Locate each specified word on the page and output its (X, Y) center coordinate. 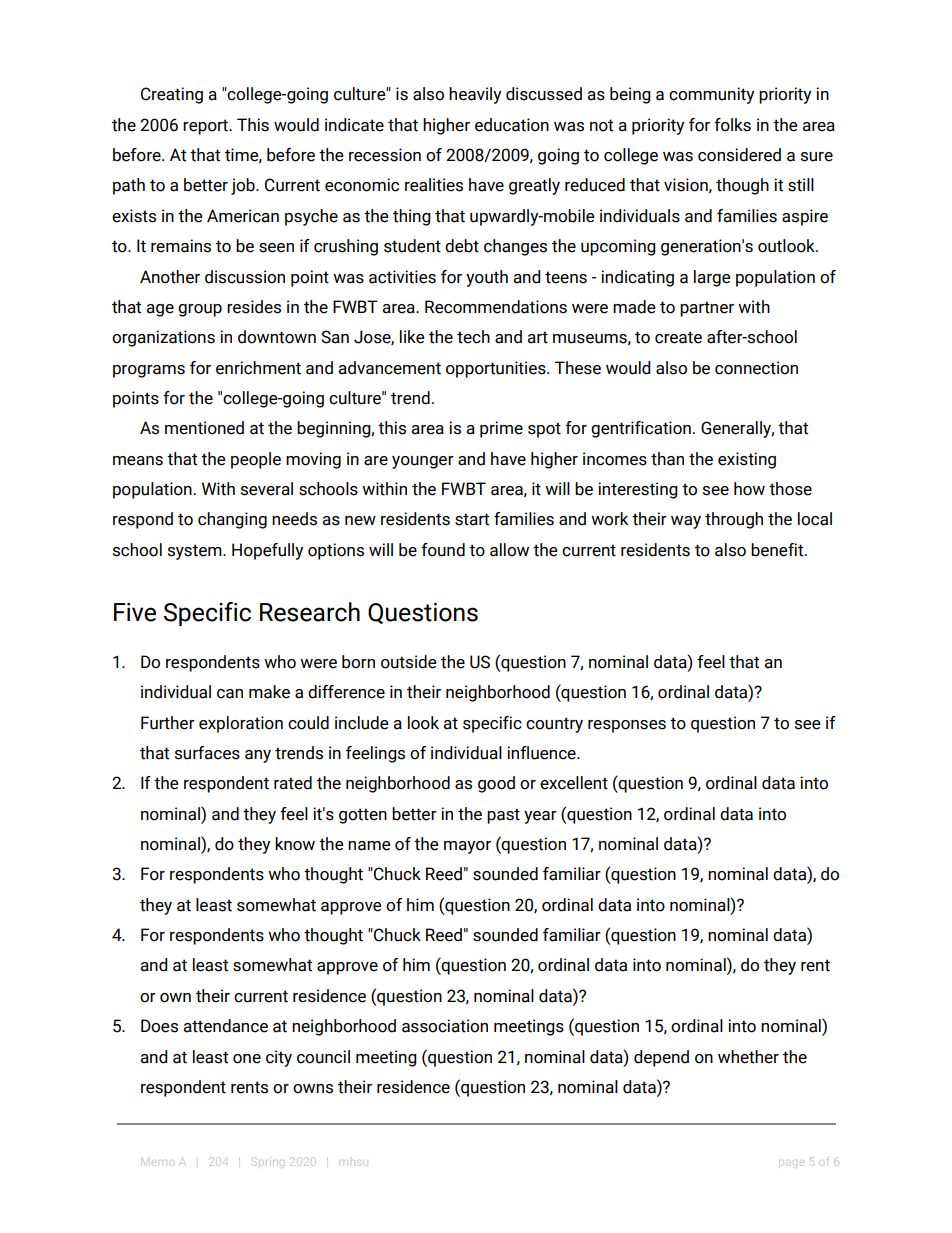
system (196, 552)
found (443, 550)
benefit (778, 550)
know (295, 844)
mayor (467, 847)
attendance (226, 1026)
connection (756, 368)
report (206, 127)
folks (732, 125)
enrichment (258, 368)
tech (473, 337)
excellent (574, 783)
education (512, 125)
